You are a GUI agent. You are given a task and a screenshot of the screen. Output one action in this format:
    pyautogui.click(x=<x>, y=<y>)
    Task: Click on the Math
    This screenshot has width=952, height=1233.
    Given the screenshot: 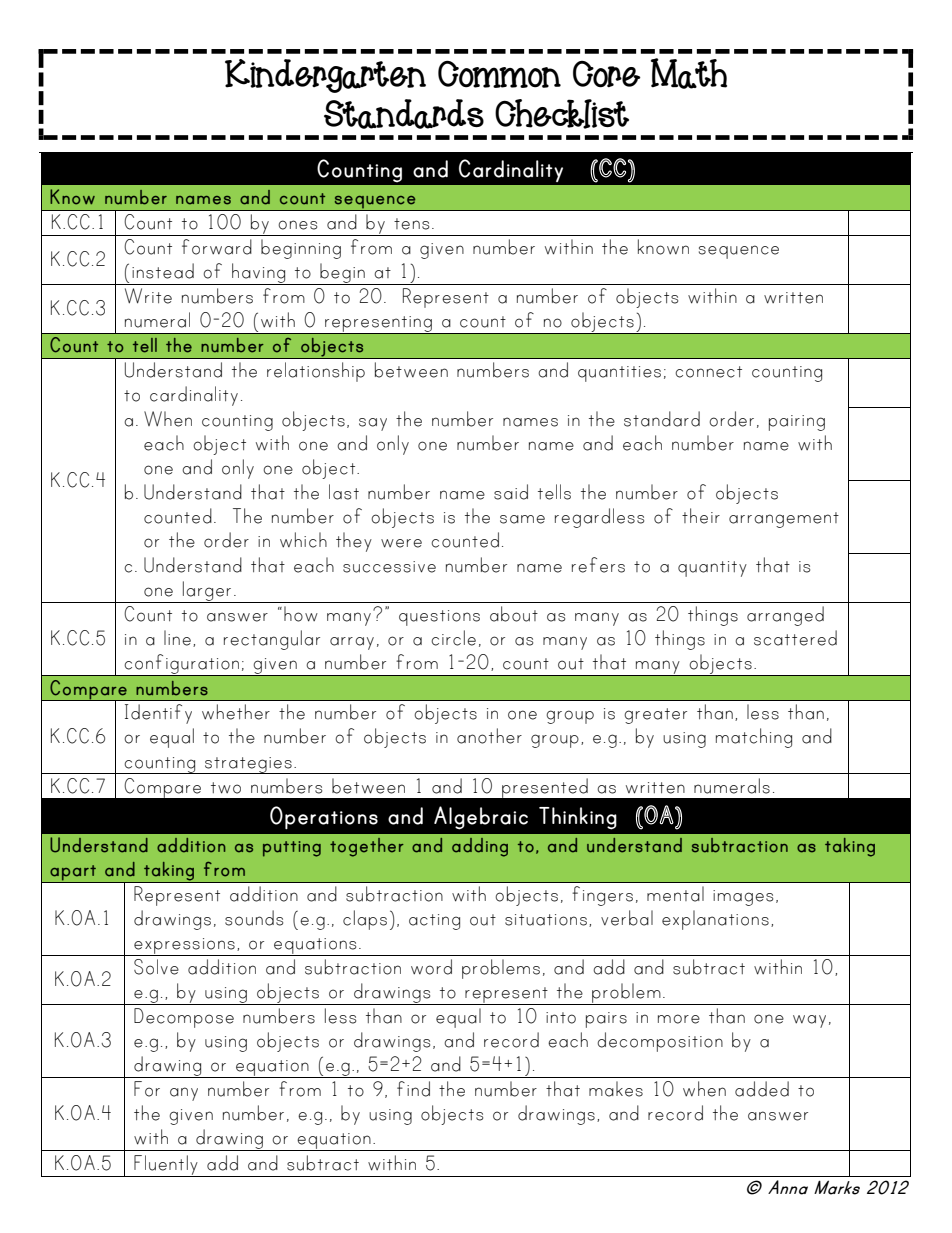 What is the action you would take?
    pyautogui.click(x=689, y=73)
